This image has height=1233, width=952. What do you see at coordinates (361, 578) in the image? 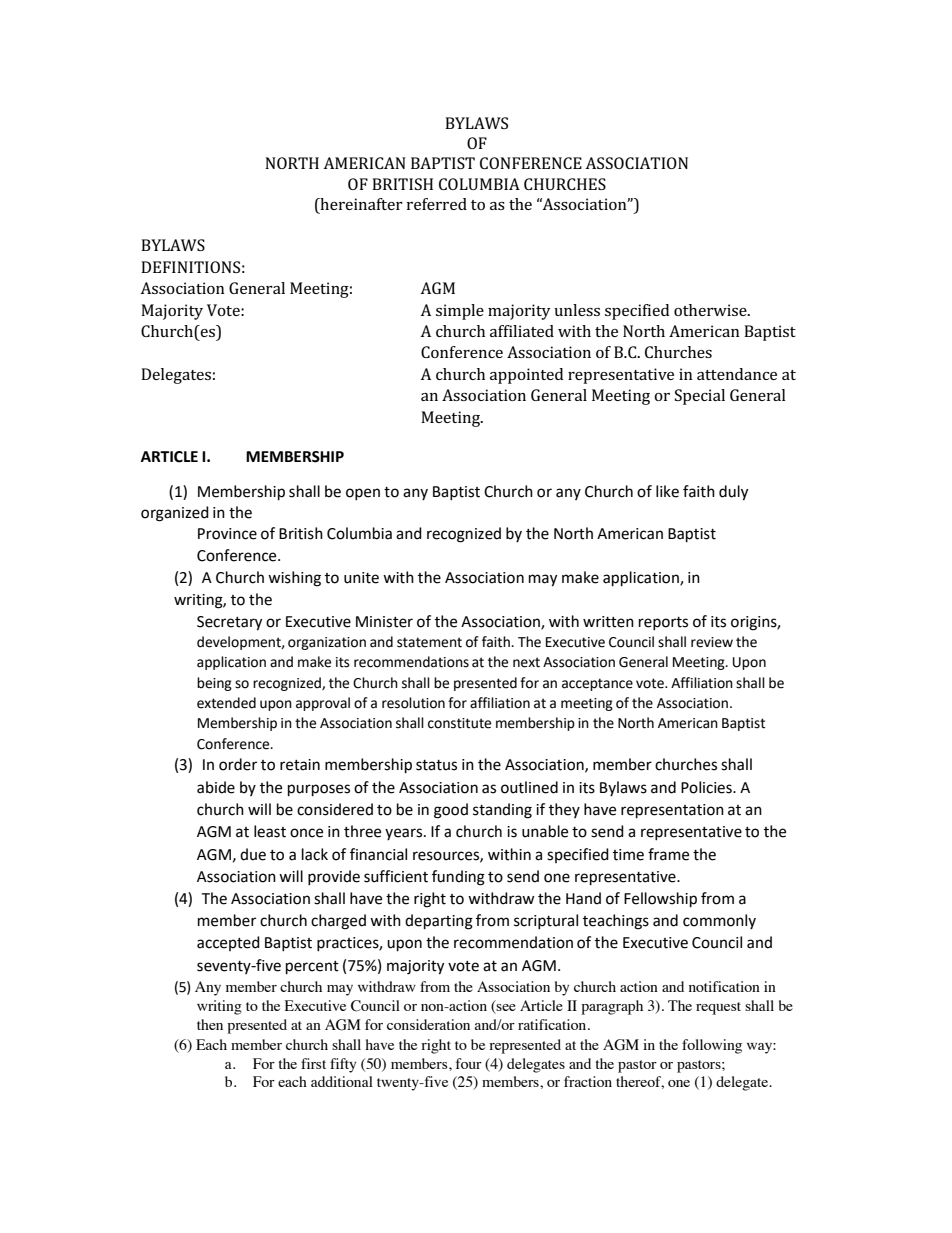
I see `unite` at bounding box center [361, 578].
